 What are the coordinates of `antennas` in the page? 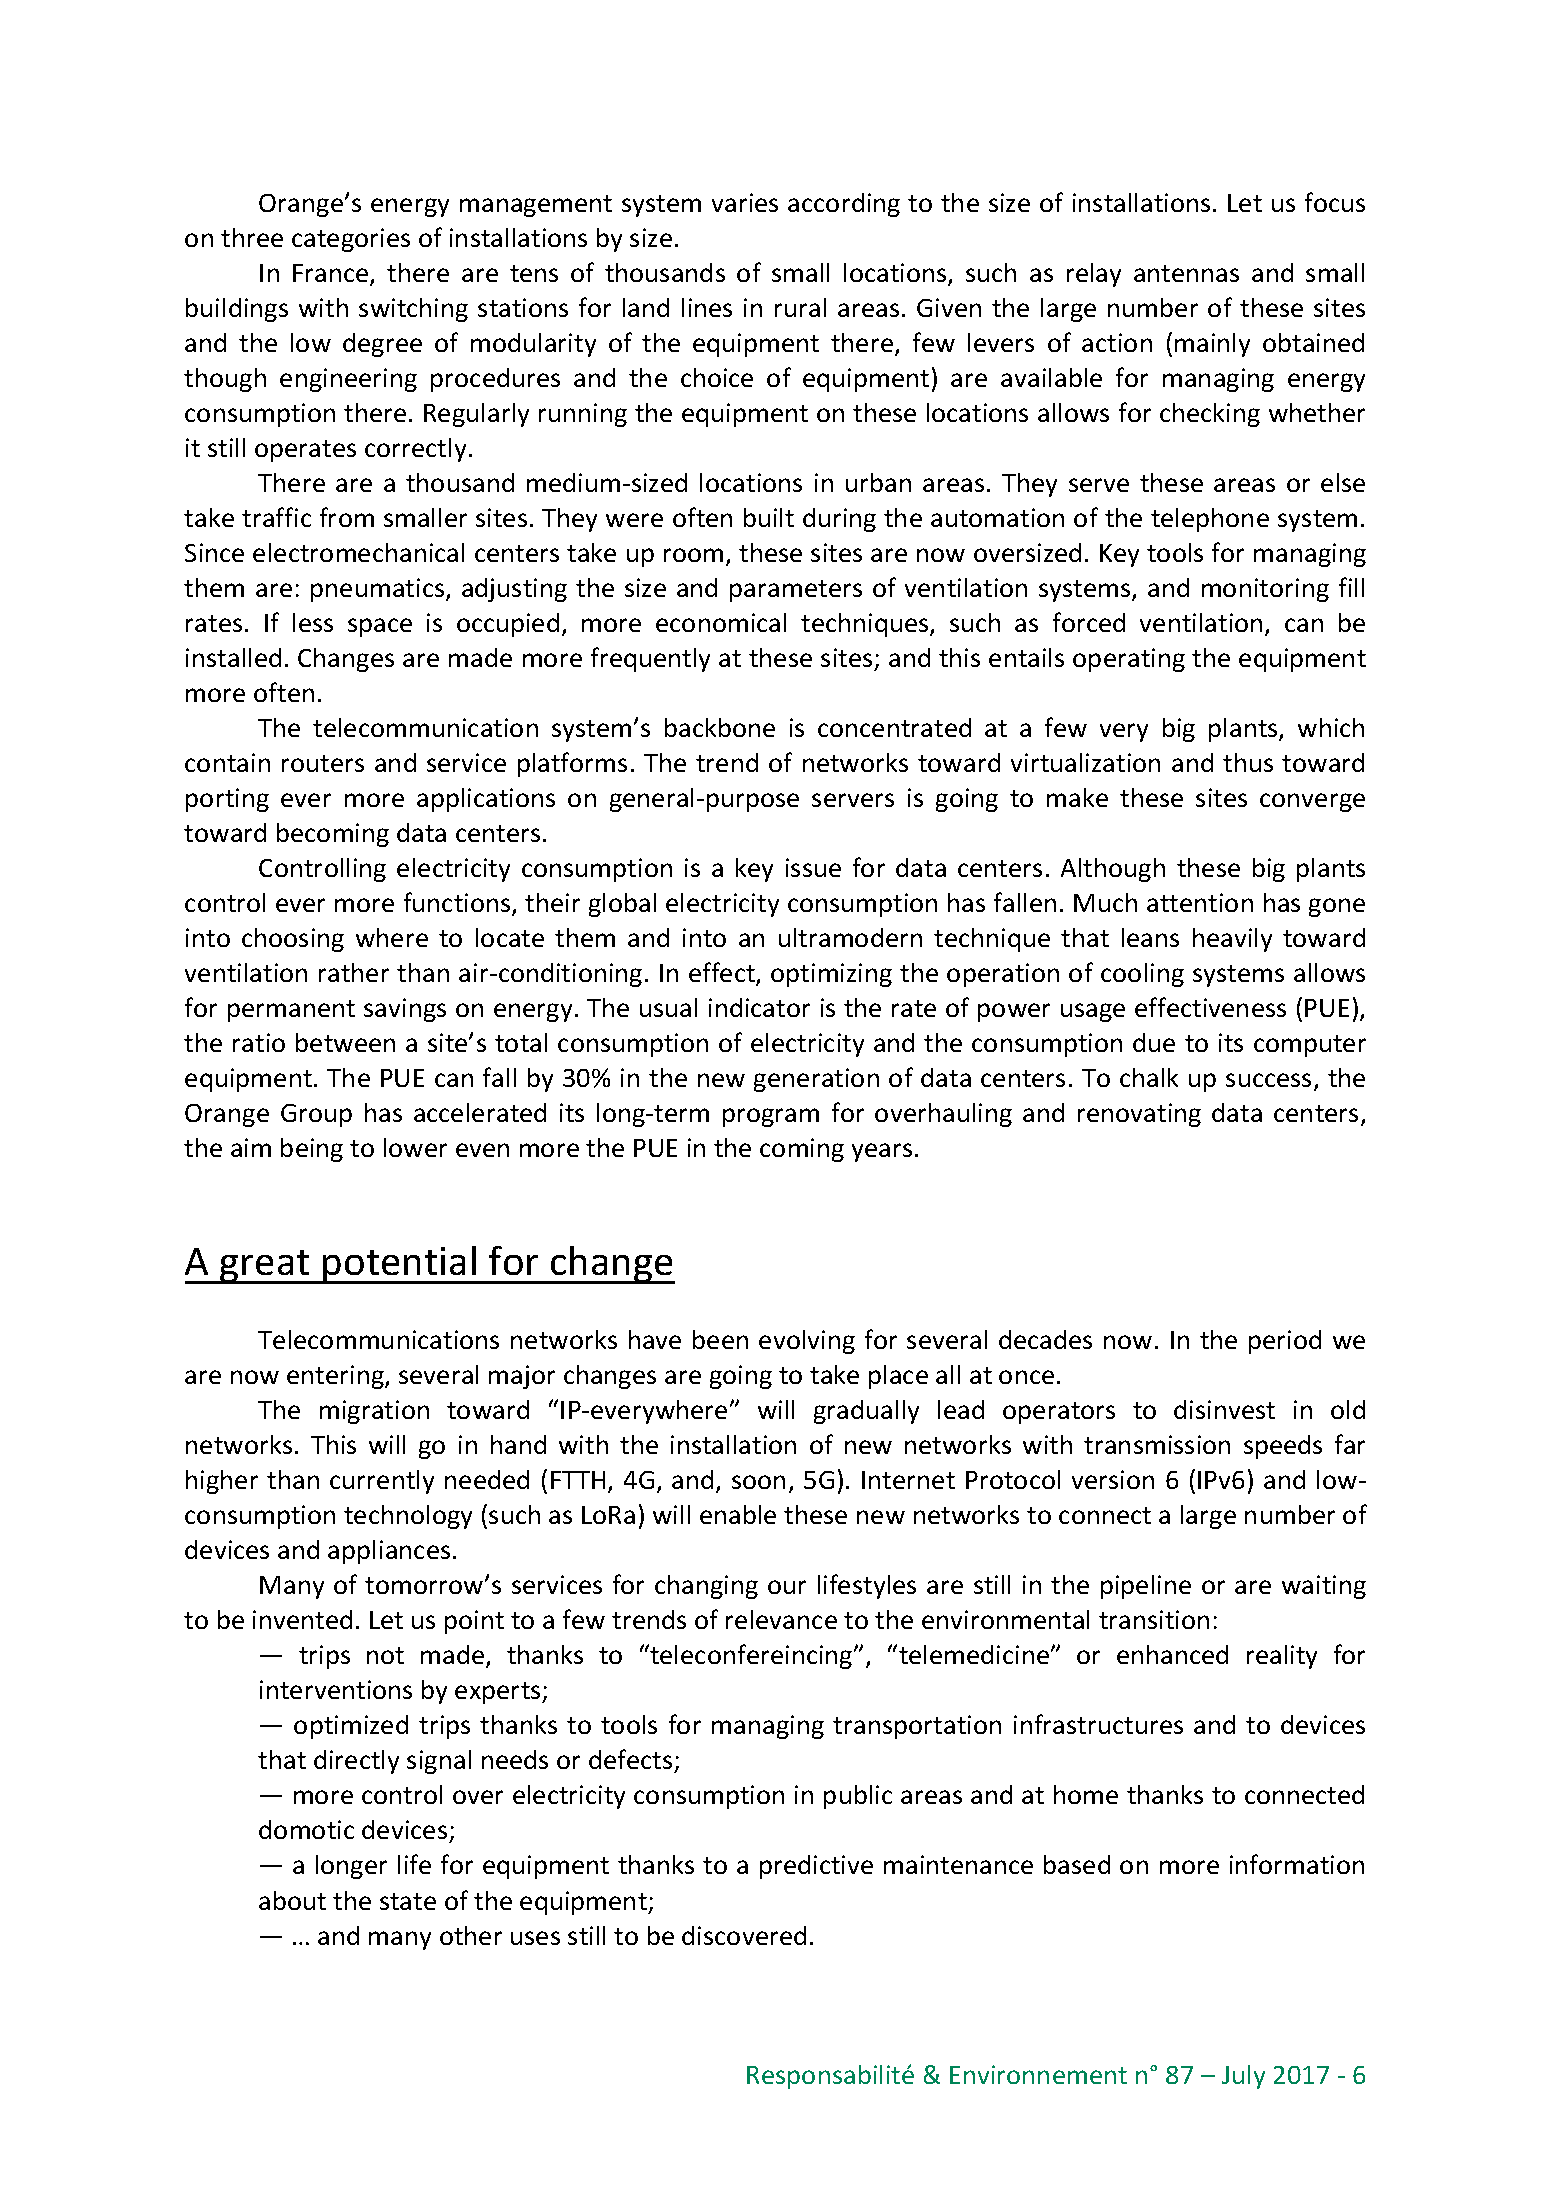 It's located at (1186, 273).
